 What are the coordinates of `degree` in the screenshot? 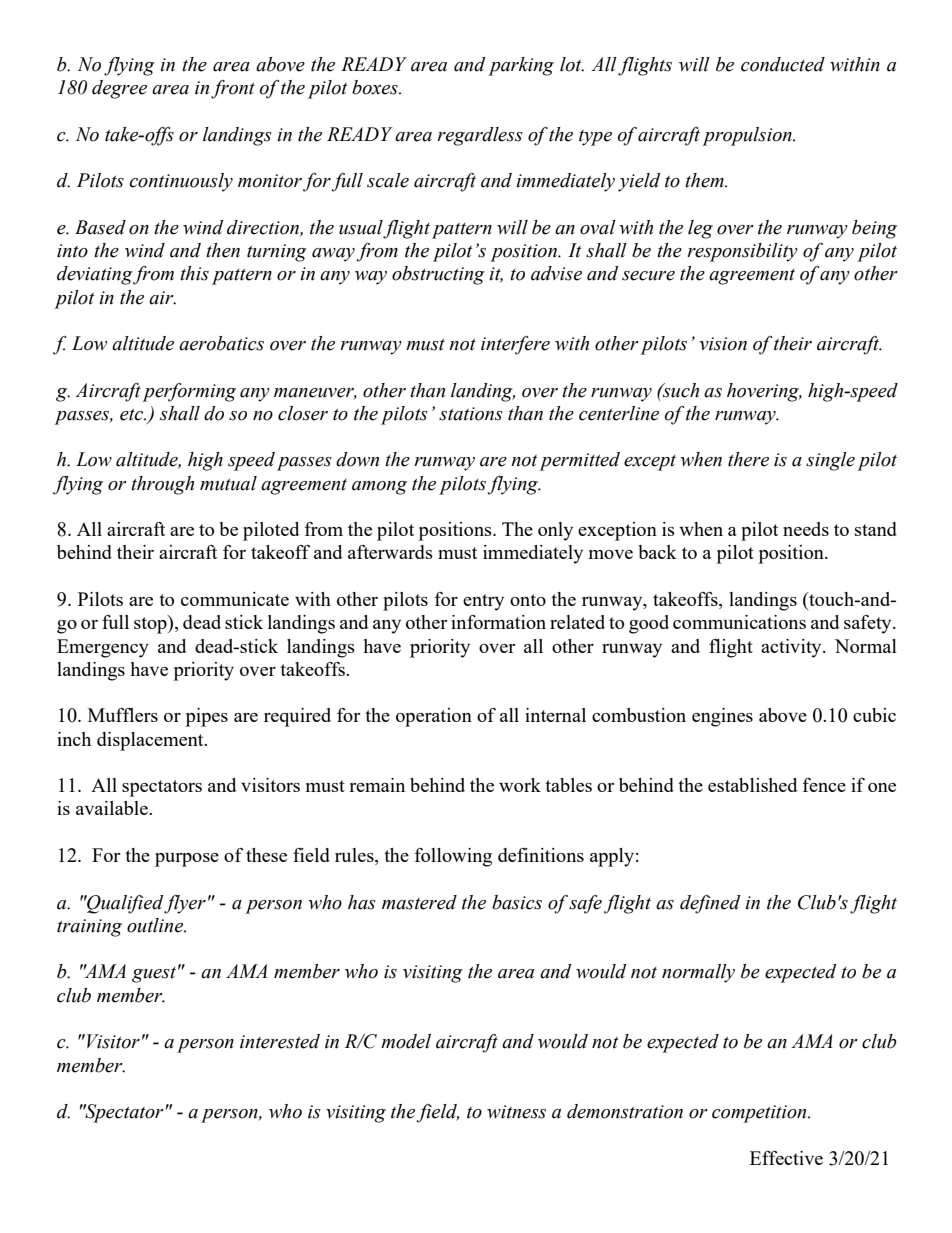 It's located at (119, 89).
